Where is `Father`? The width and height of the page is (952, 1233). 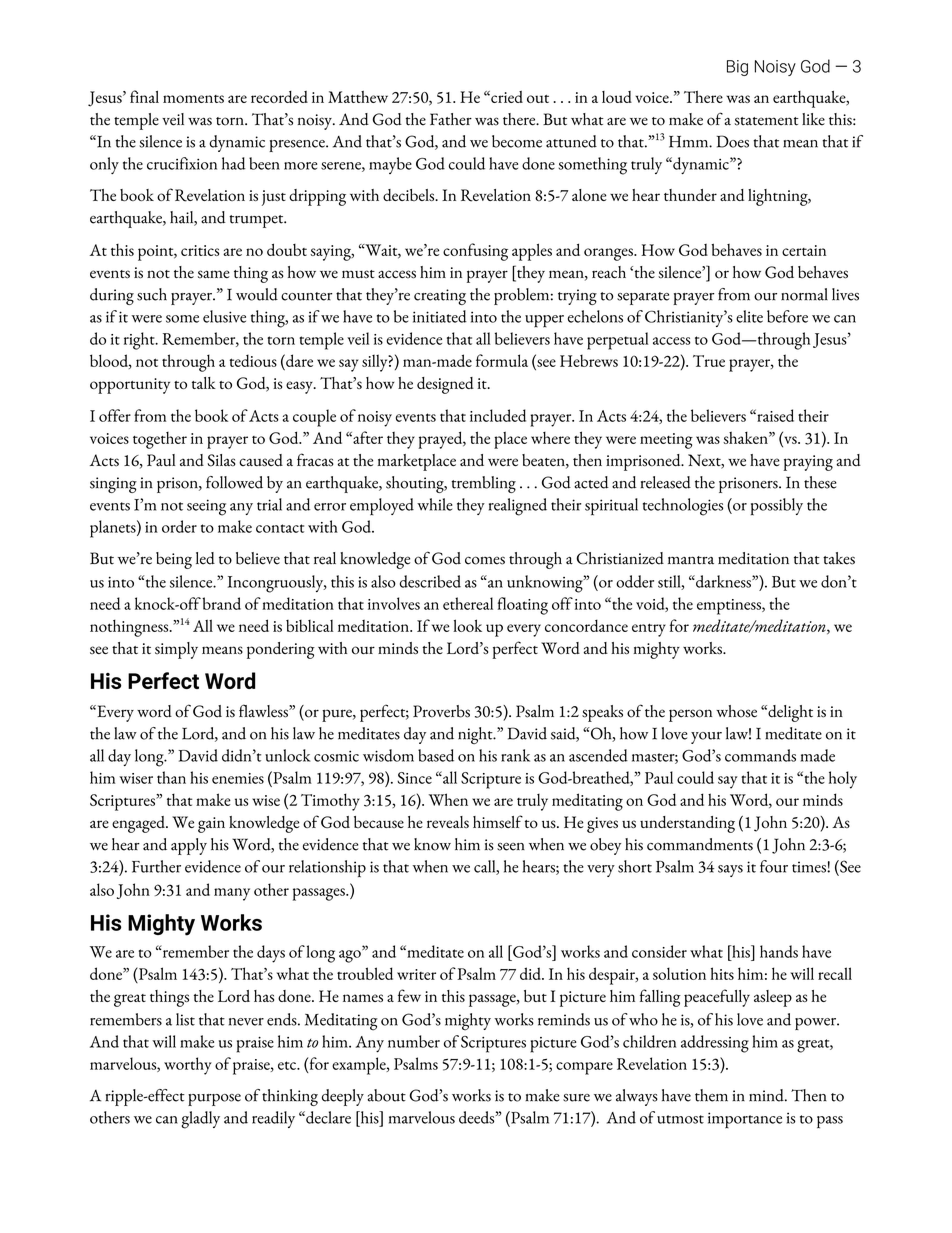
Father is located at coordinates (451, 119).
